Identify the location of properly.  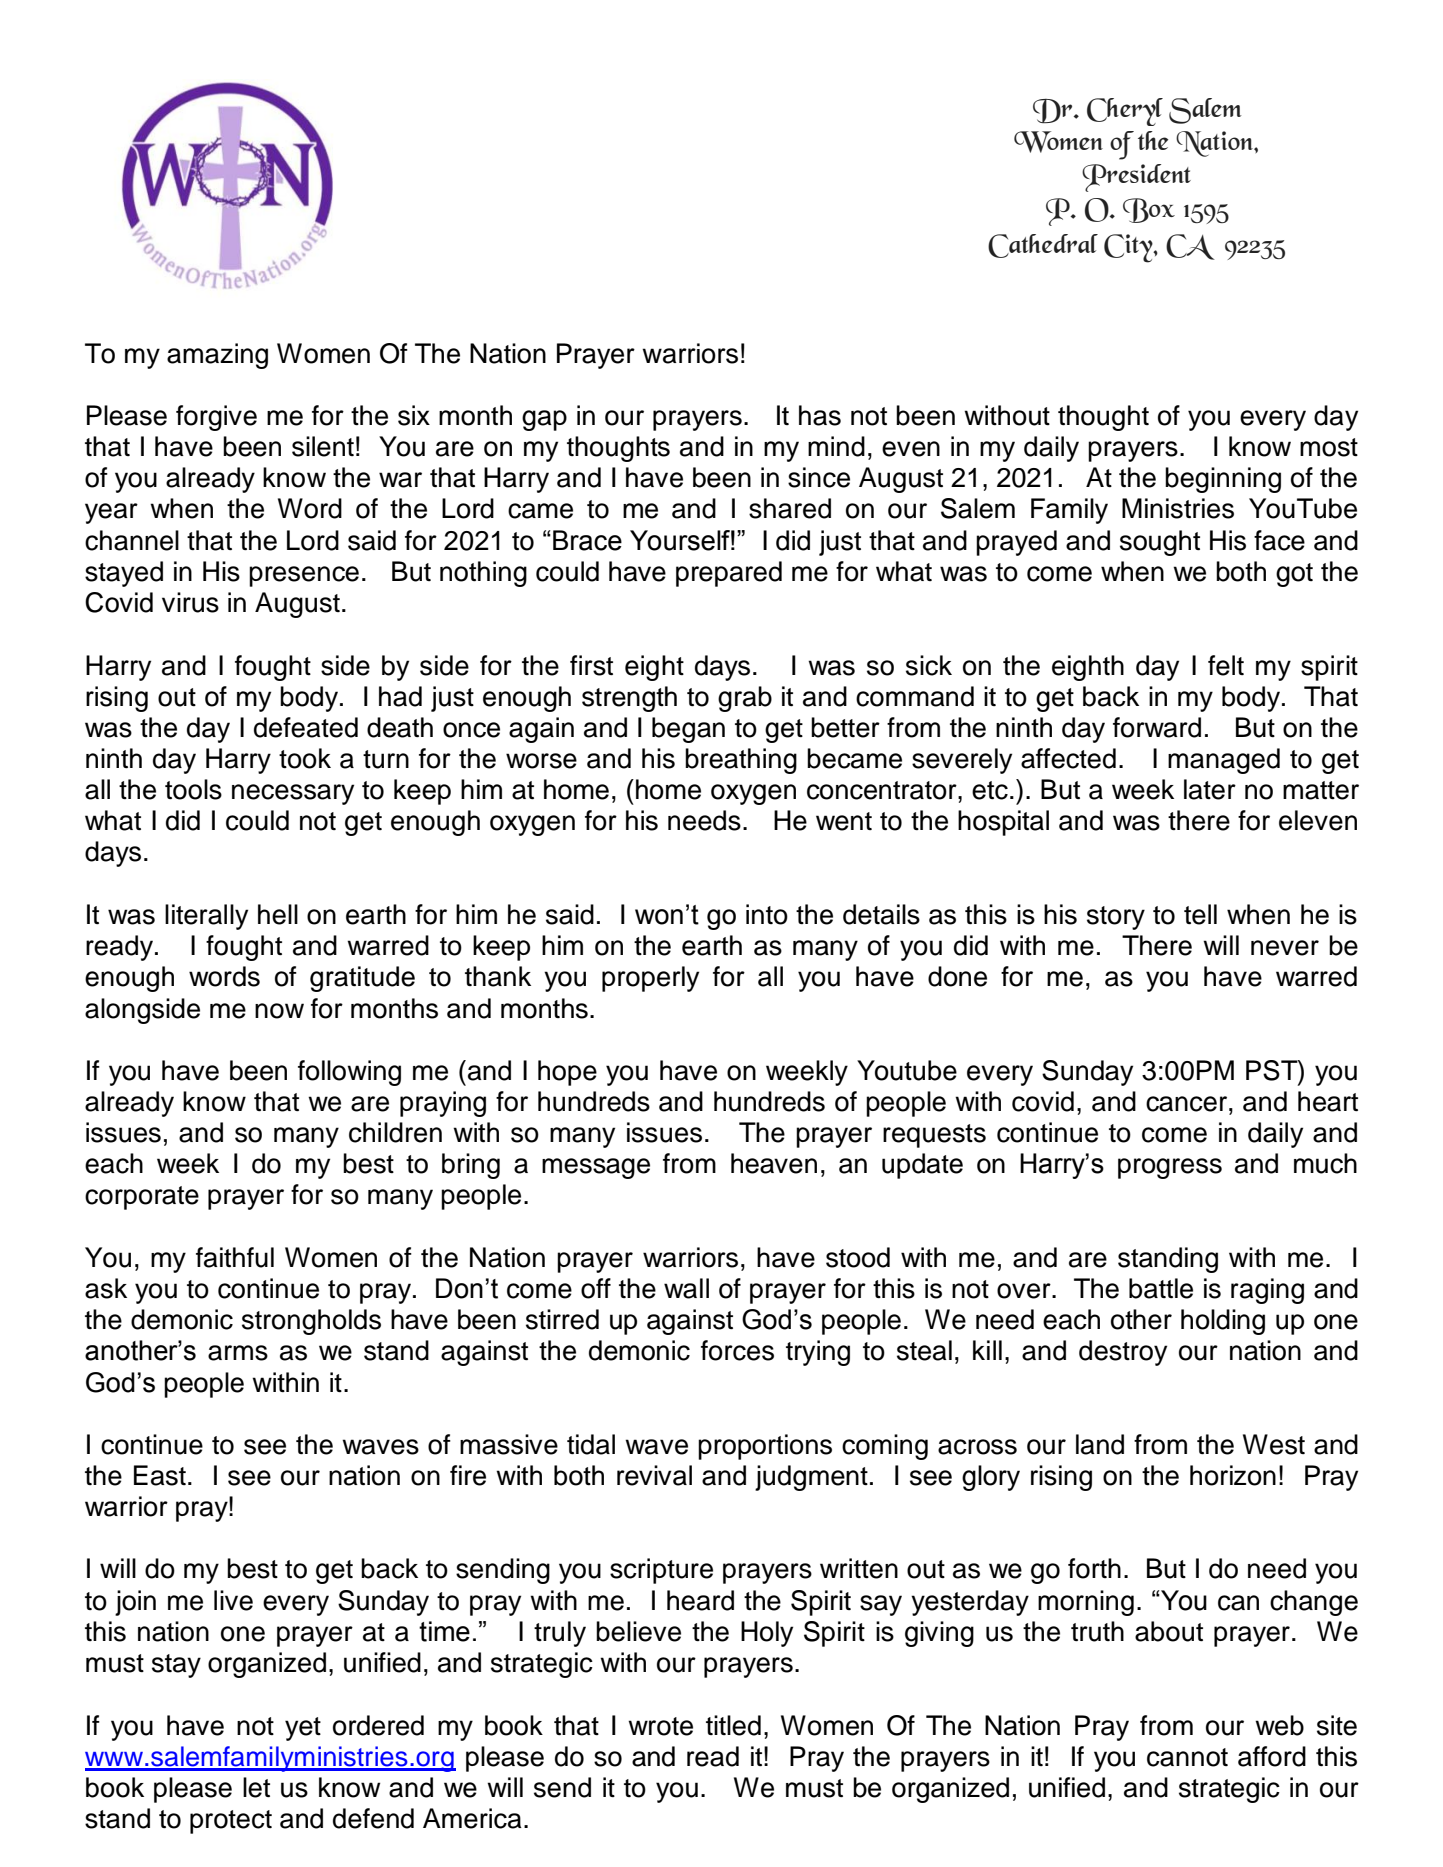
(650, 979).
